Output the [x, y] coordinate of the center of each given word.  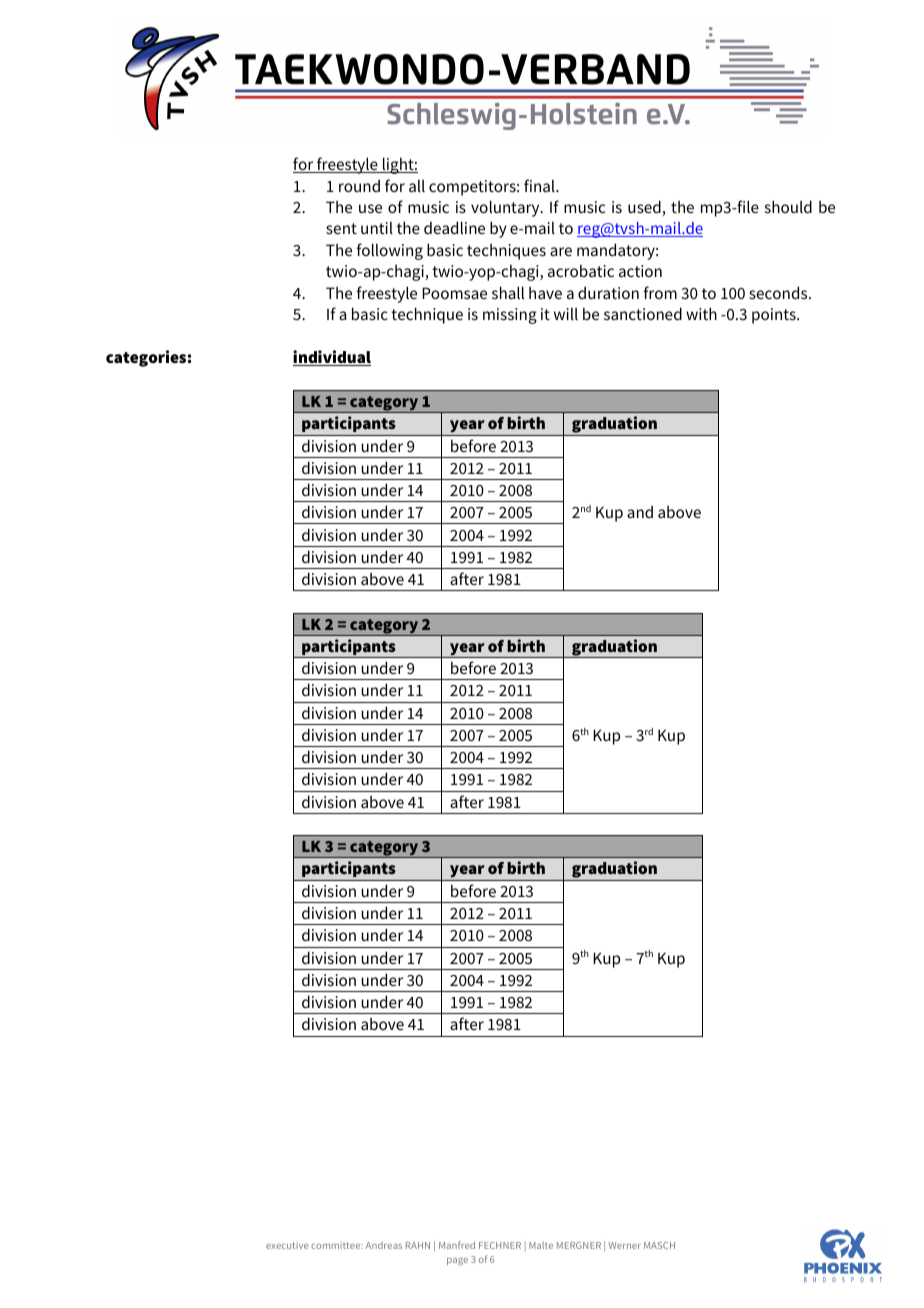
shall [508, 292]
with [701, 313]
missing [510, 316]
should [788, 206]
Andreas [384, 1245]
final [540, 185]
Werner [624, 1245]
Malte [541, 1245]
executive [287, 1245]
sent [341, 228]
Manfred [457, 1245]
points [775, 316]
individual [332, 358]
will [566, 314]
